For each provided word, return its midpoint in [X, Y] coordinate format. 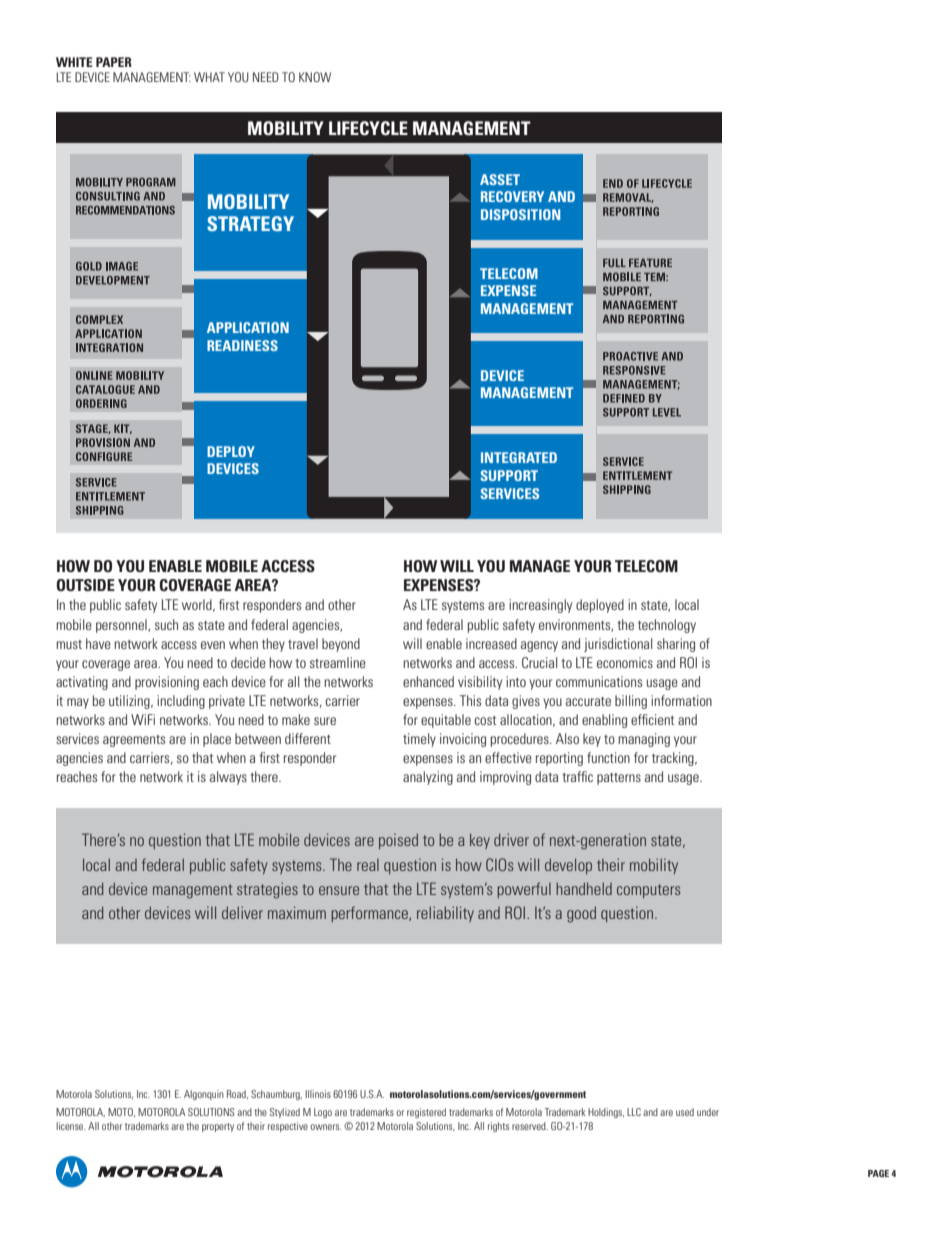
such [166, 624]
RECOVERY [512, 196]
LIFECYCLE [368, 128]
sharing [676, 645]
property [218, 1127]
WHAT [209, 77]
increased [491, 643]
